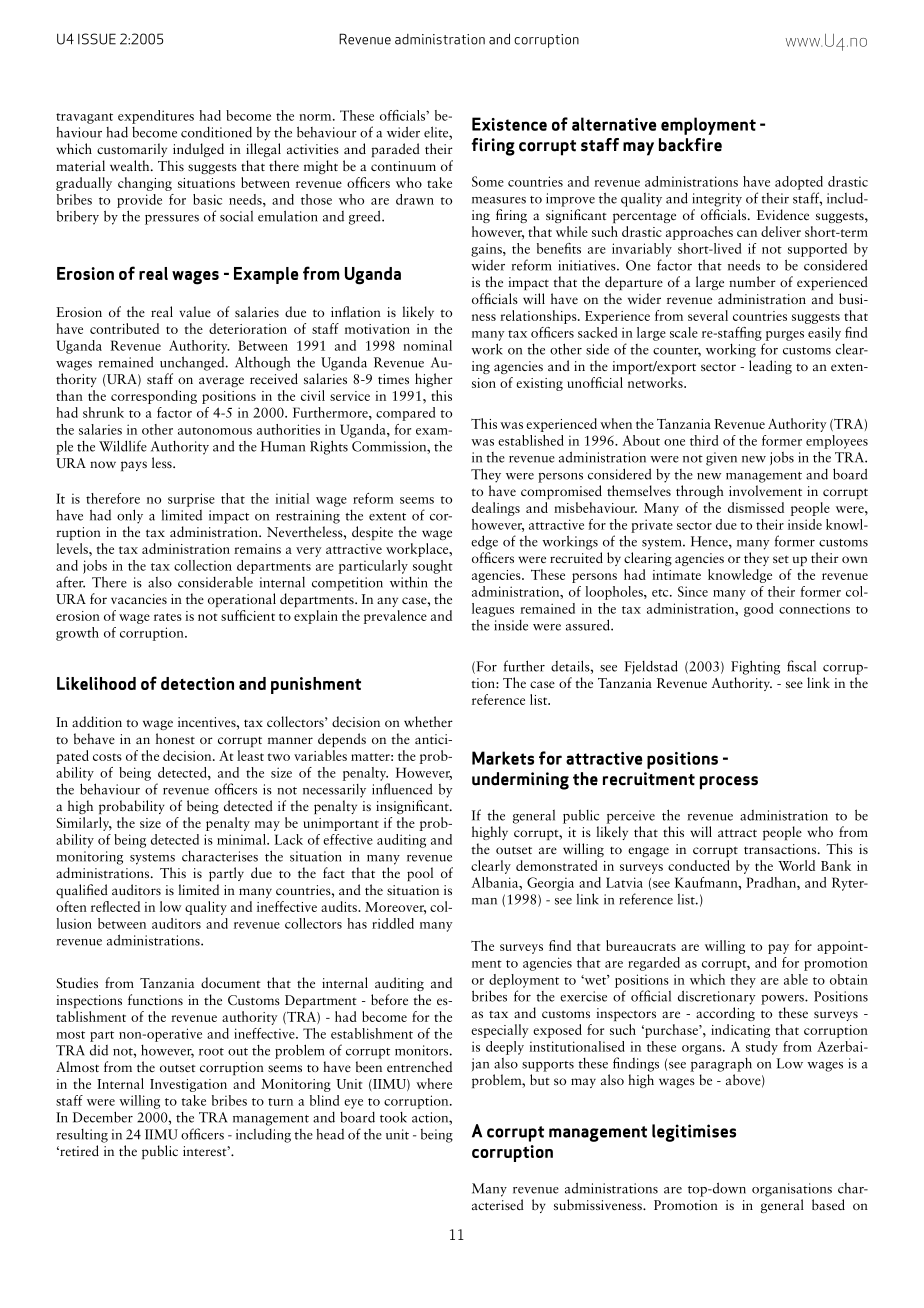 The height and width of the screenshot is (1308, 924). I want to click on number, so click(752, 281).
